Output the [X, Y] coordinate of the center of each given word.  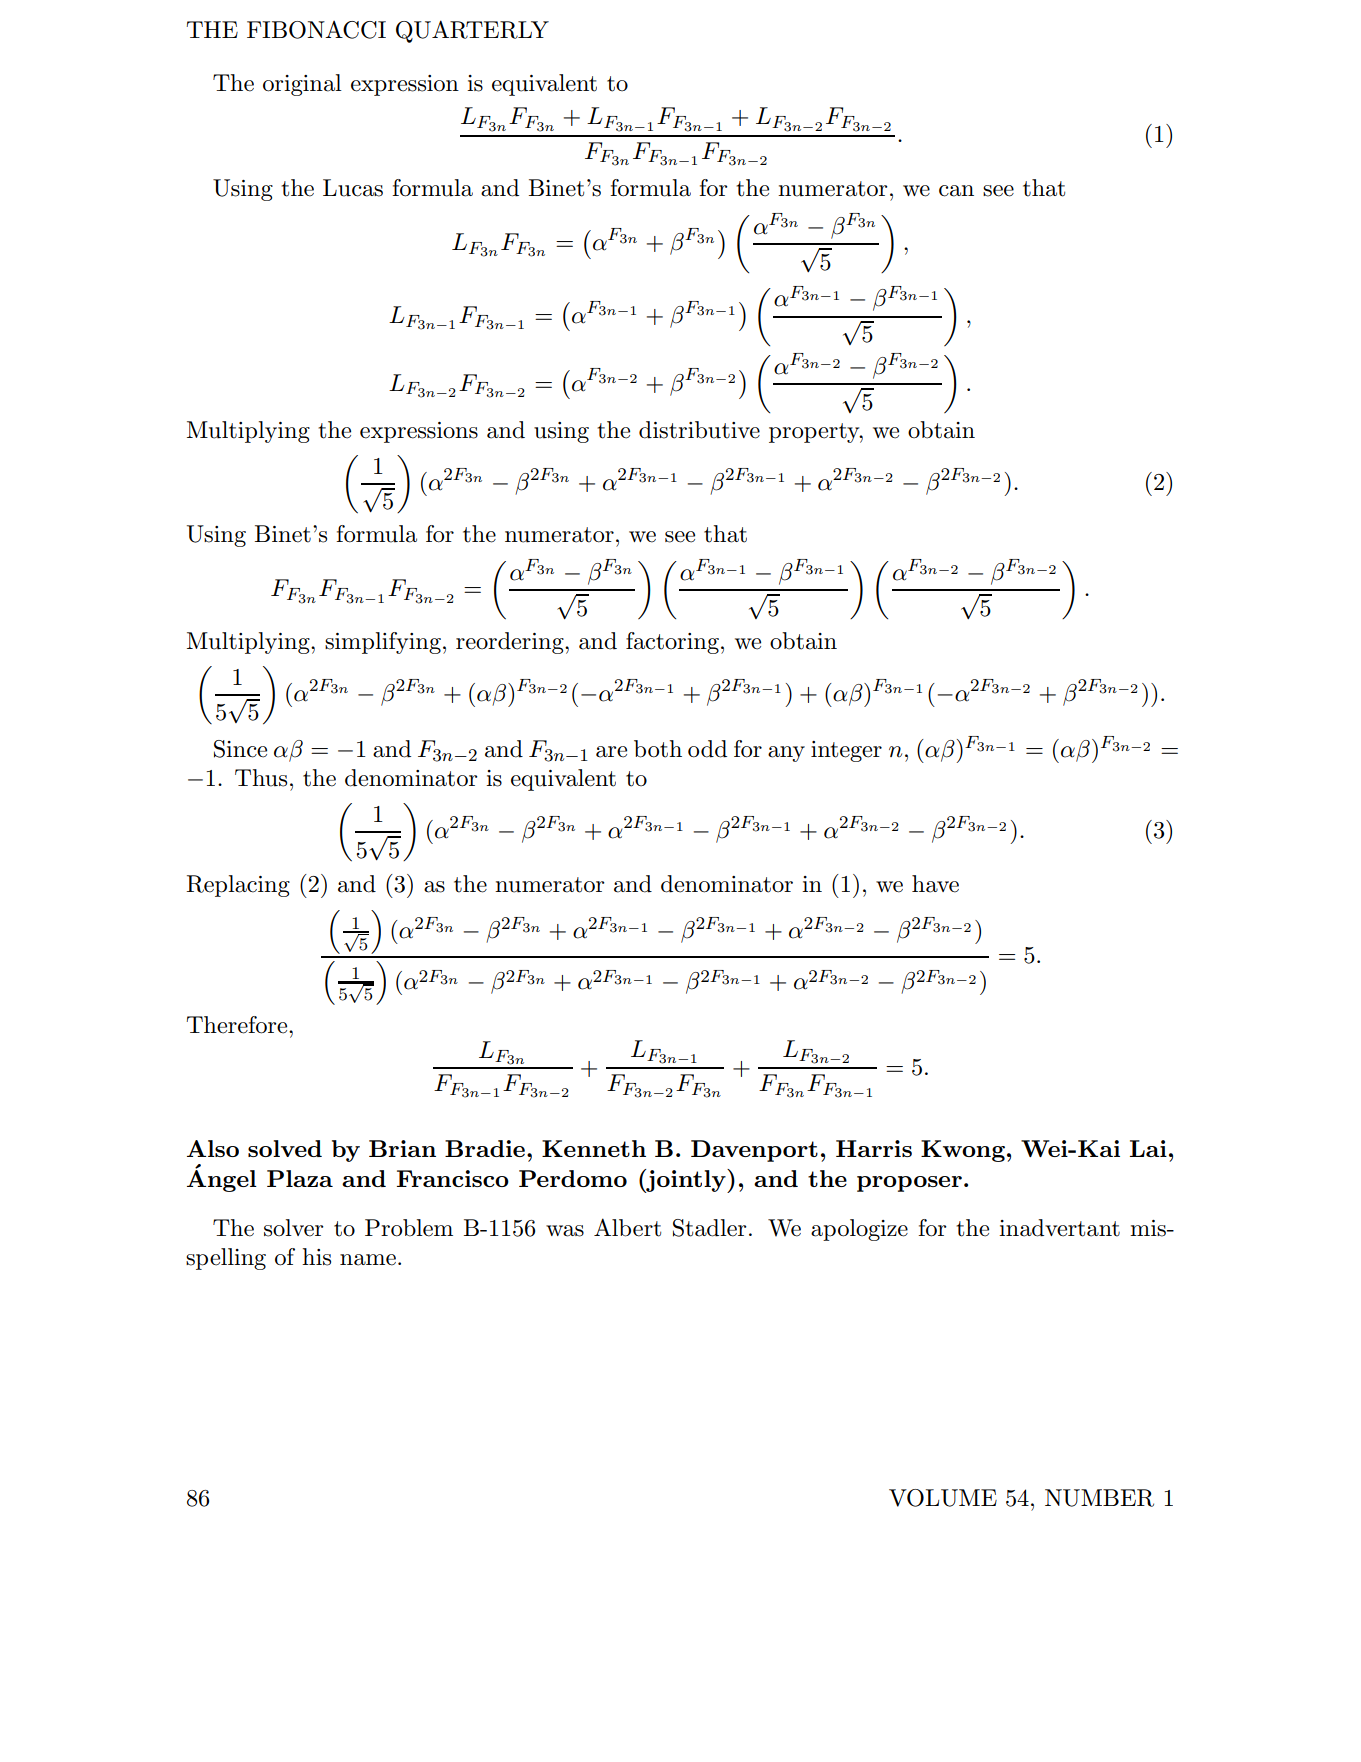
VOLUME [943, 1498]
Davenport [754, 1151]
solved [285, 1148]
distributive [699, 430]
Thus [261, 778]
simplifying [383, 643]
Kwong [963, 1151]
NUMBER [1099, 1498]
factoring [672, 643]
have [935, 884]
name [368, 1260]
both [658, 749]
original [302, 85]
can [956, 191]
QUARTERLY [472, 31]
